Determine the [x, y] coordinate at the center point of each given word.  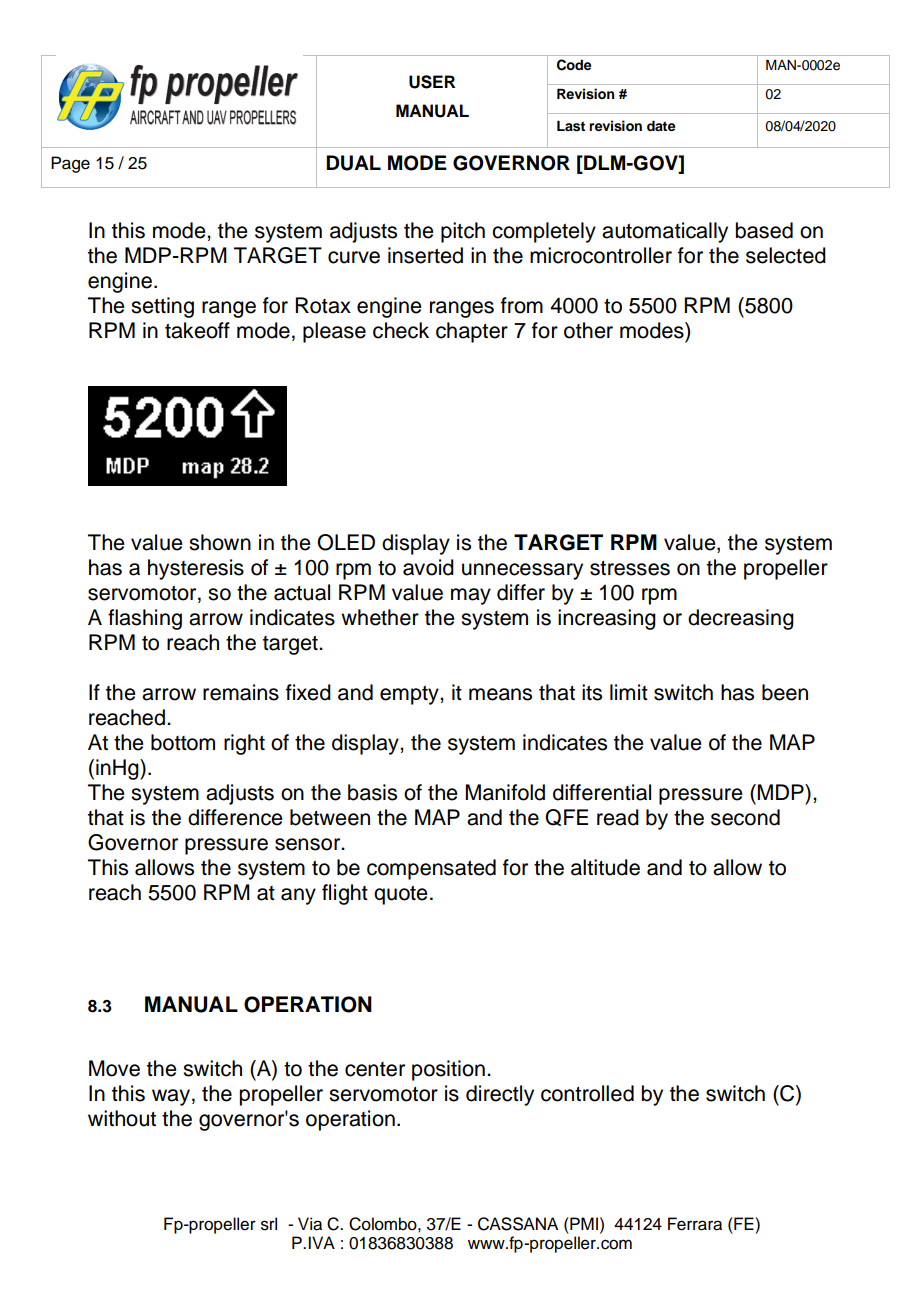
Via [310, 1224]
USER [432, 82]
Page [70, 164]
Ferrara [695, 1224]
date [661, 125]
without [122, 1118]
